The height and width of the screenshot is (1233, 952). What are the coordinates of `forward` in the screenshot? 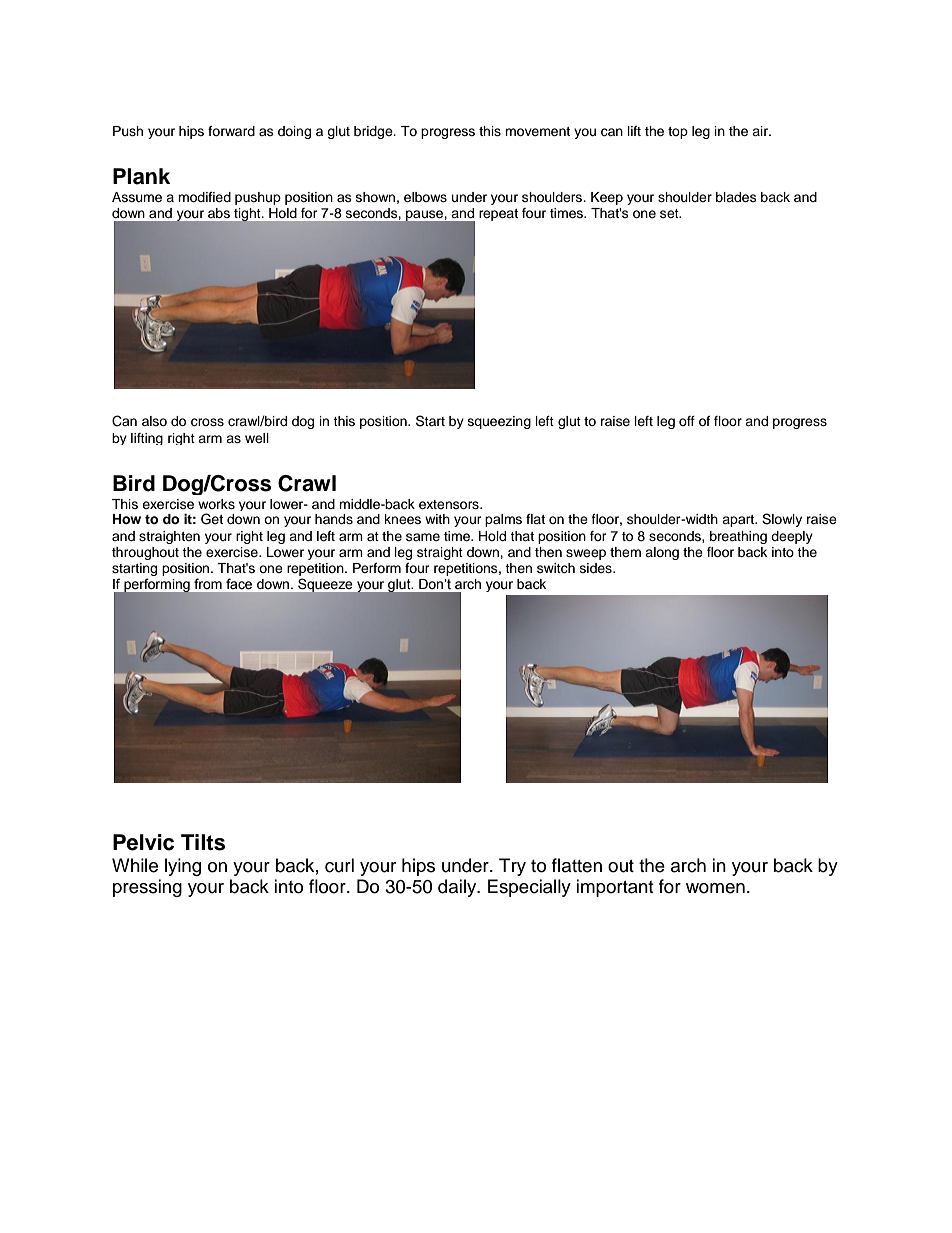 It's located at (231, 131).
